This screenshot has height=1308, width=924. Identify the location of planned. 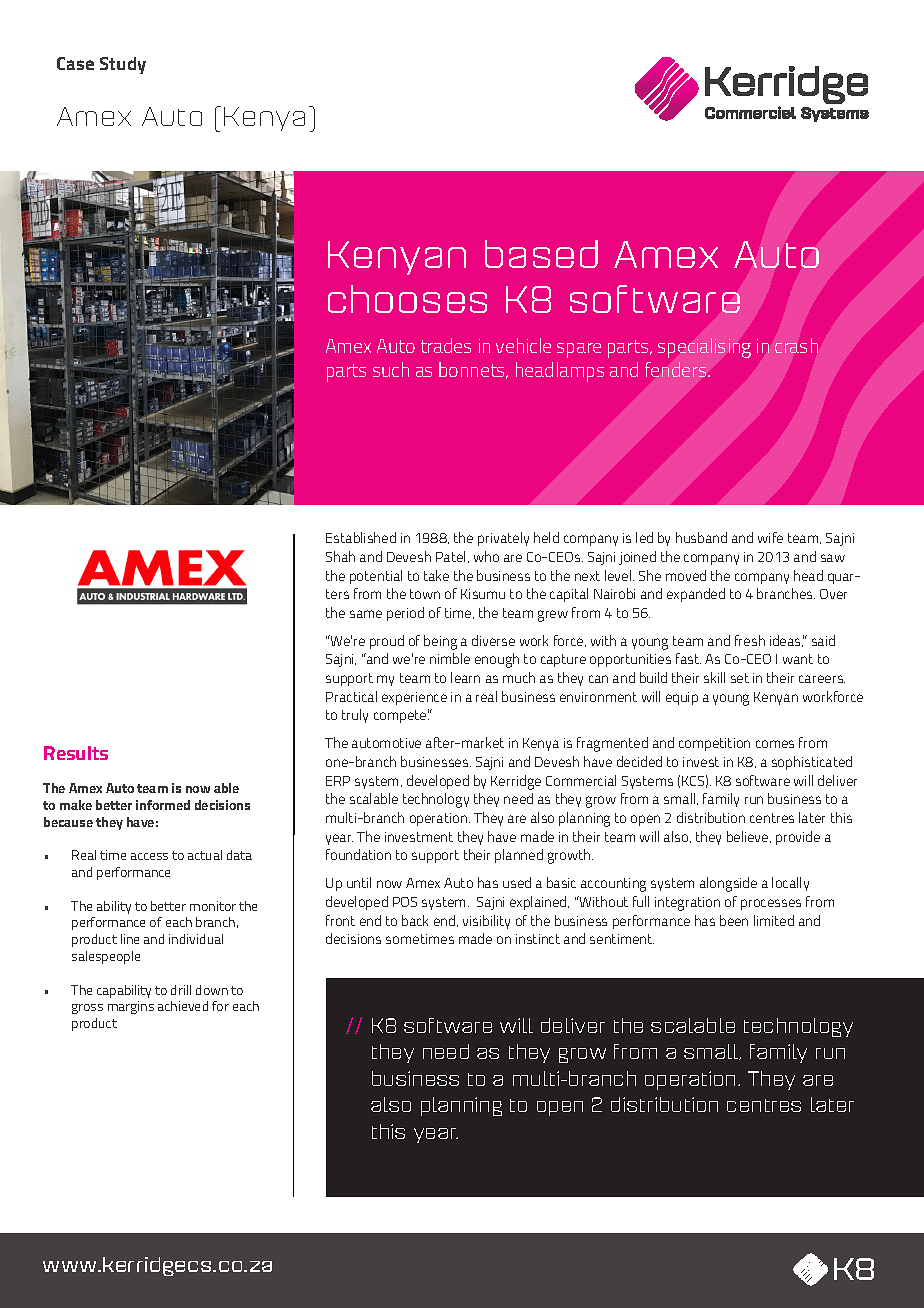
(519, 856).
